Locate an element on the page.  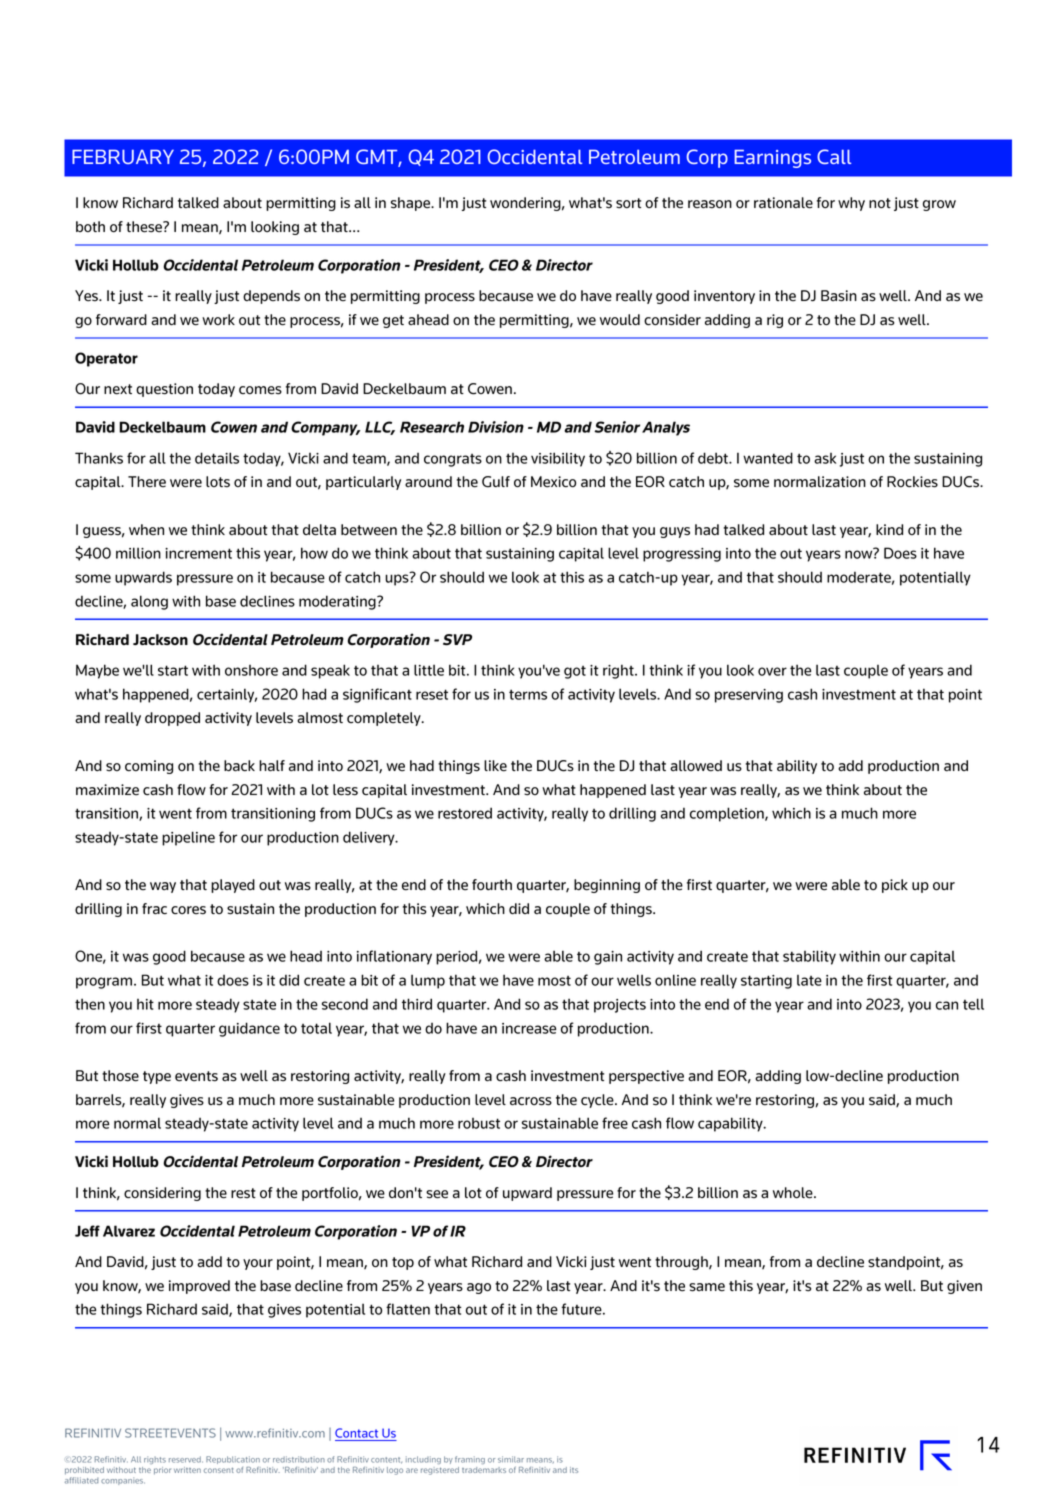
sort is located at coordinates (628, 203).
